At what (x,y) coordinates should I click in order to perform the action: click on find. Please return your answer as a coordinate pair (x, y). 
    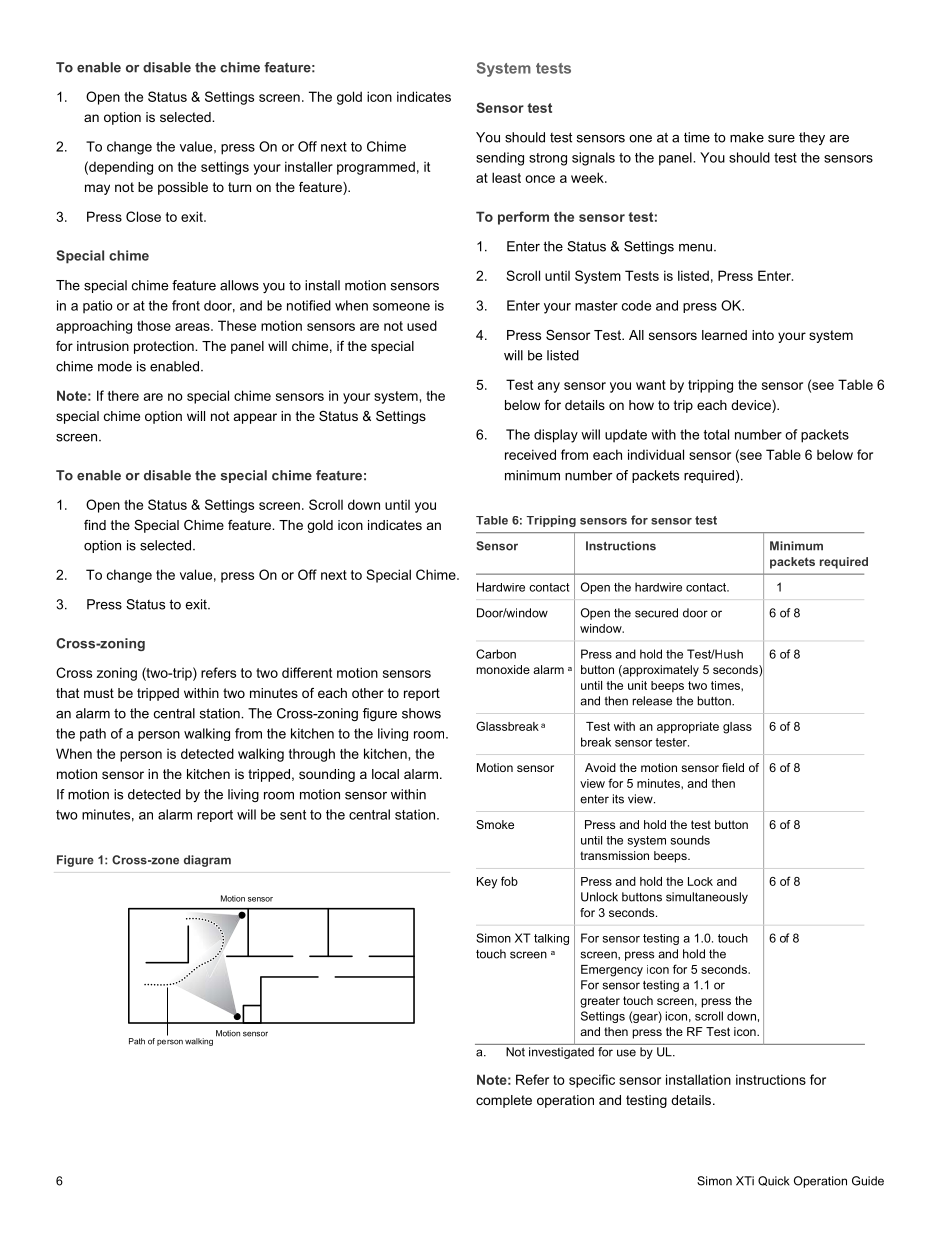
    Looking at the image, I should click on (95, 525).
